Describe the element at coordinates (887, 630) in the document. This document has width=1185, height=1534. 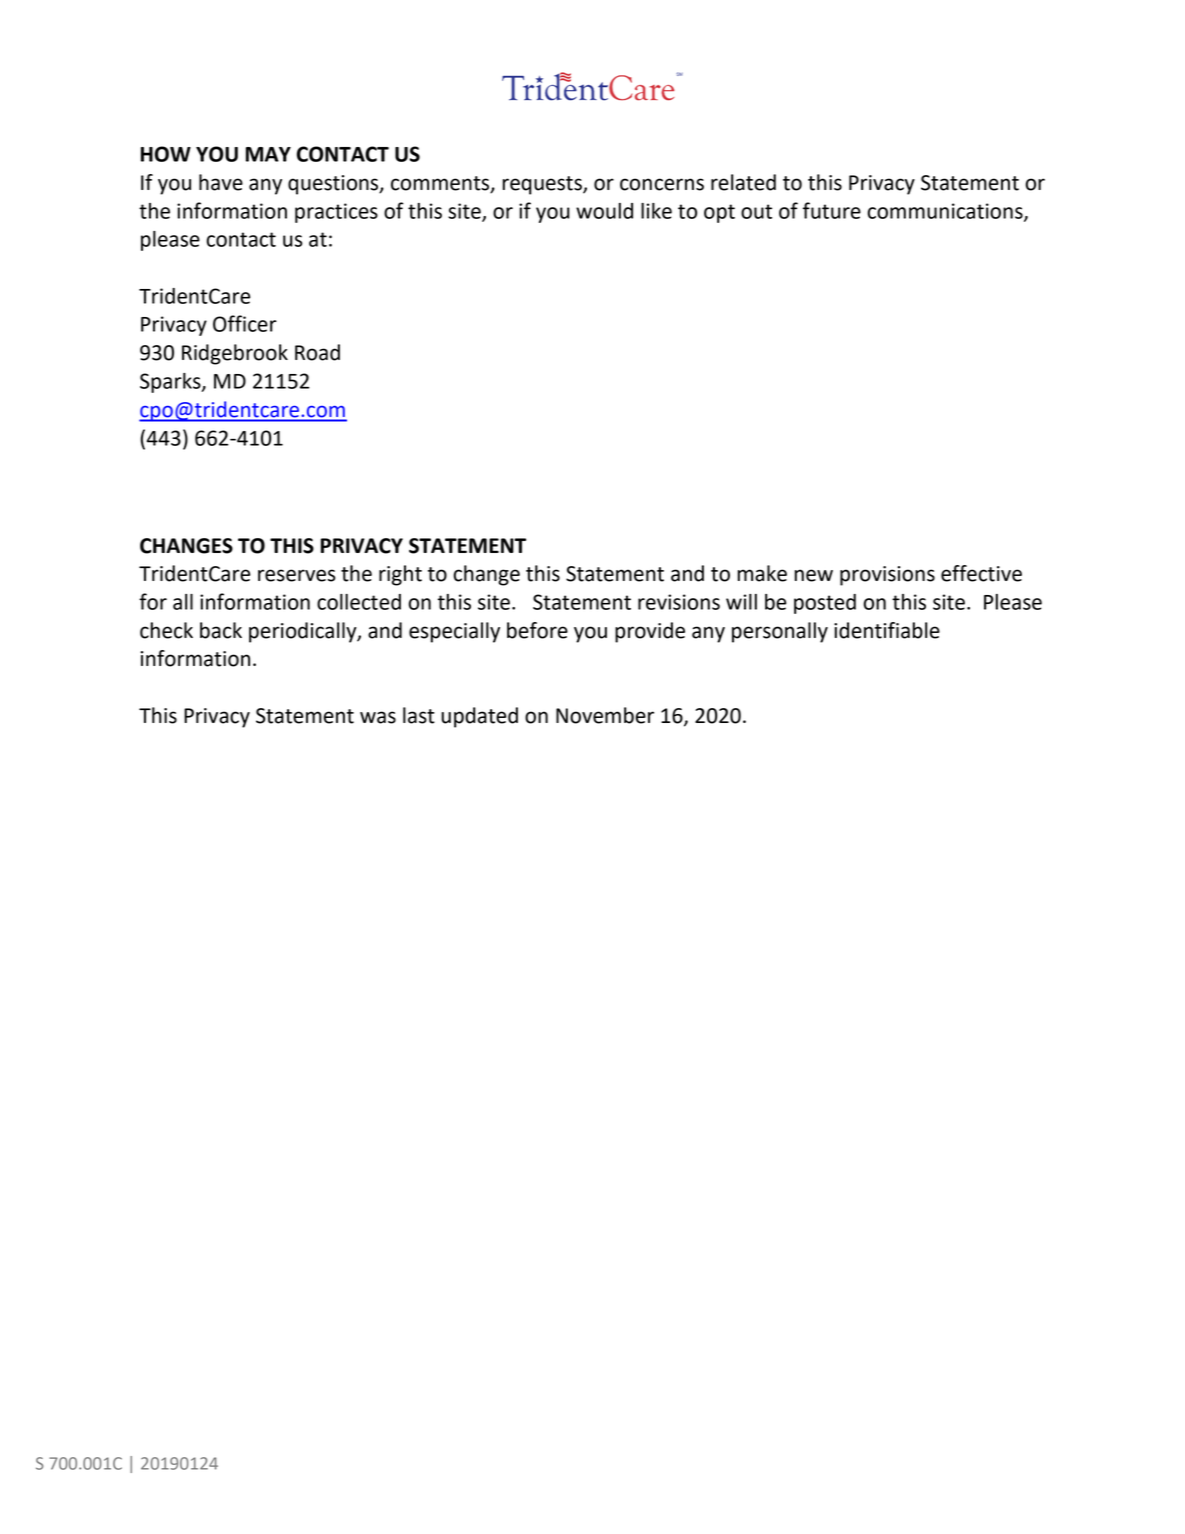
I see `identifiable` at that location.
